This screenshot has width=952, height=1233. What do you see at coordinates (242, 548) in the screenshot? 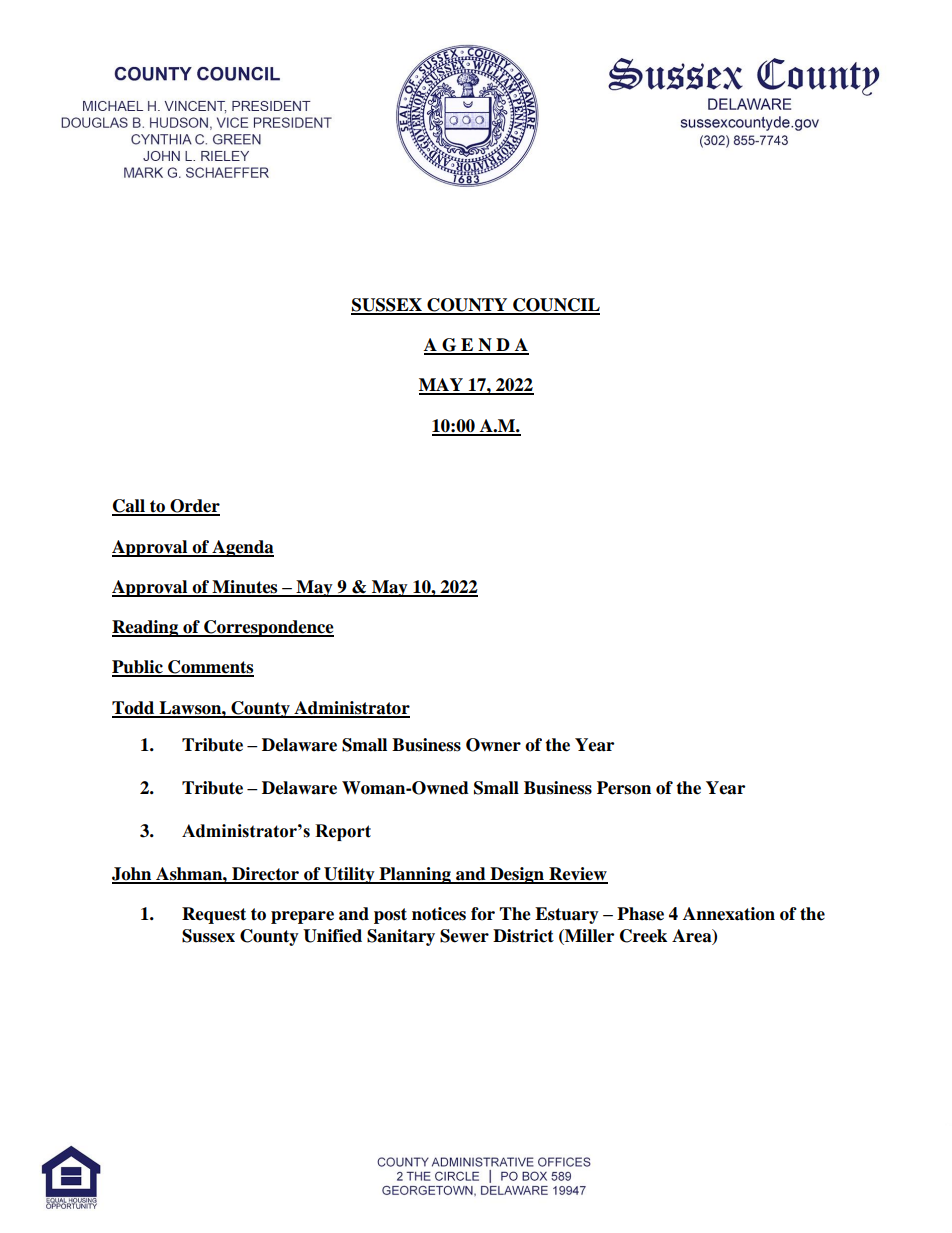
I see `Agenda` at bounding box center [242, 548].
